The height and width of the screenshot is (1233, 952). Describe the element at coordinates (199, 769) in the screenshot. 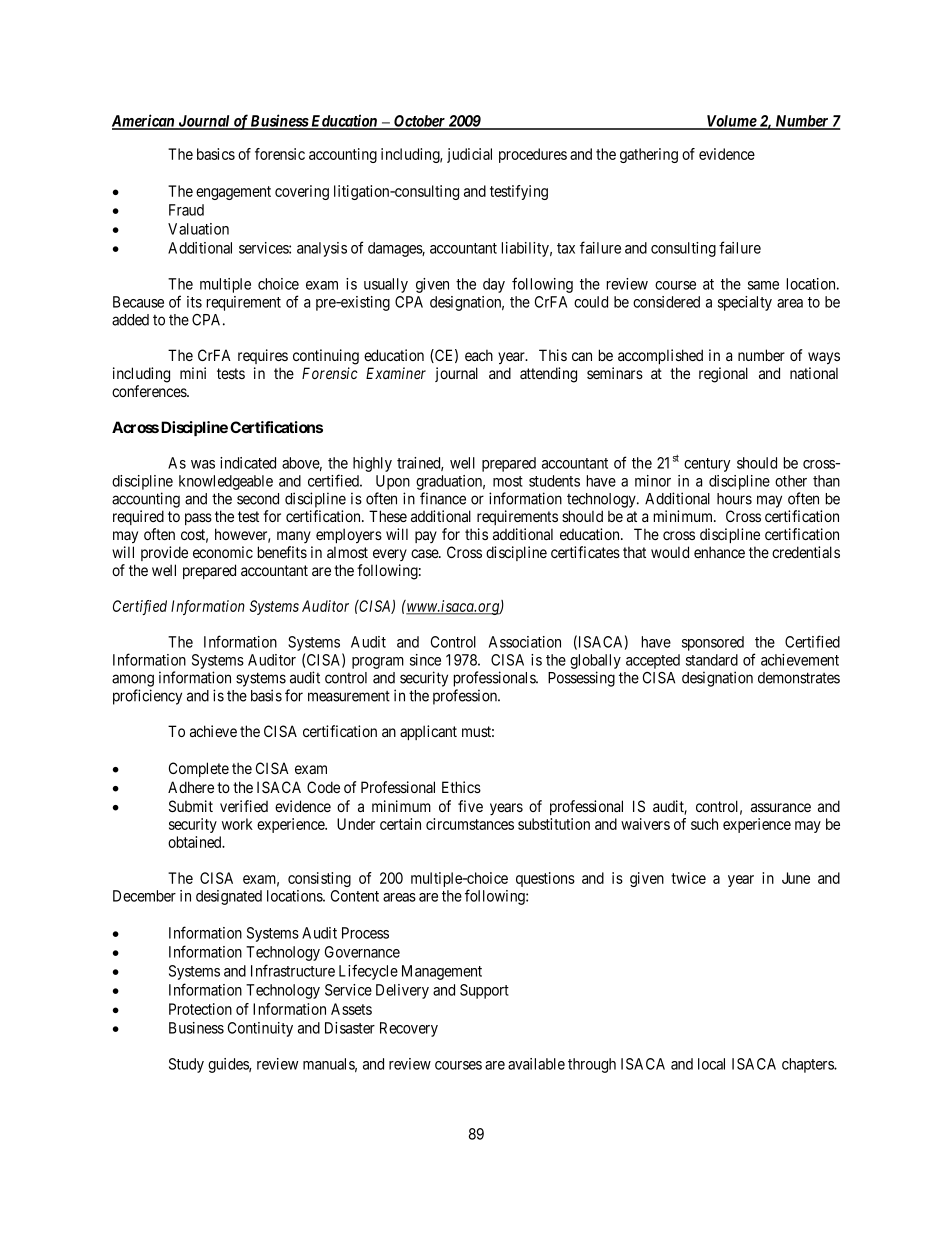

I see `Complete` at that location.
